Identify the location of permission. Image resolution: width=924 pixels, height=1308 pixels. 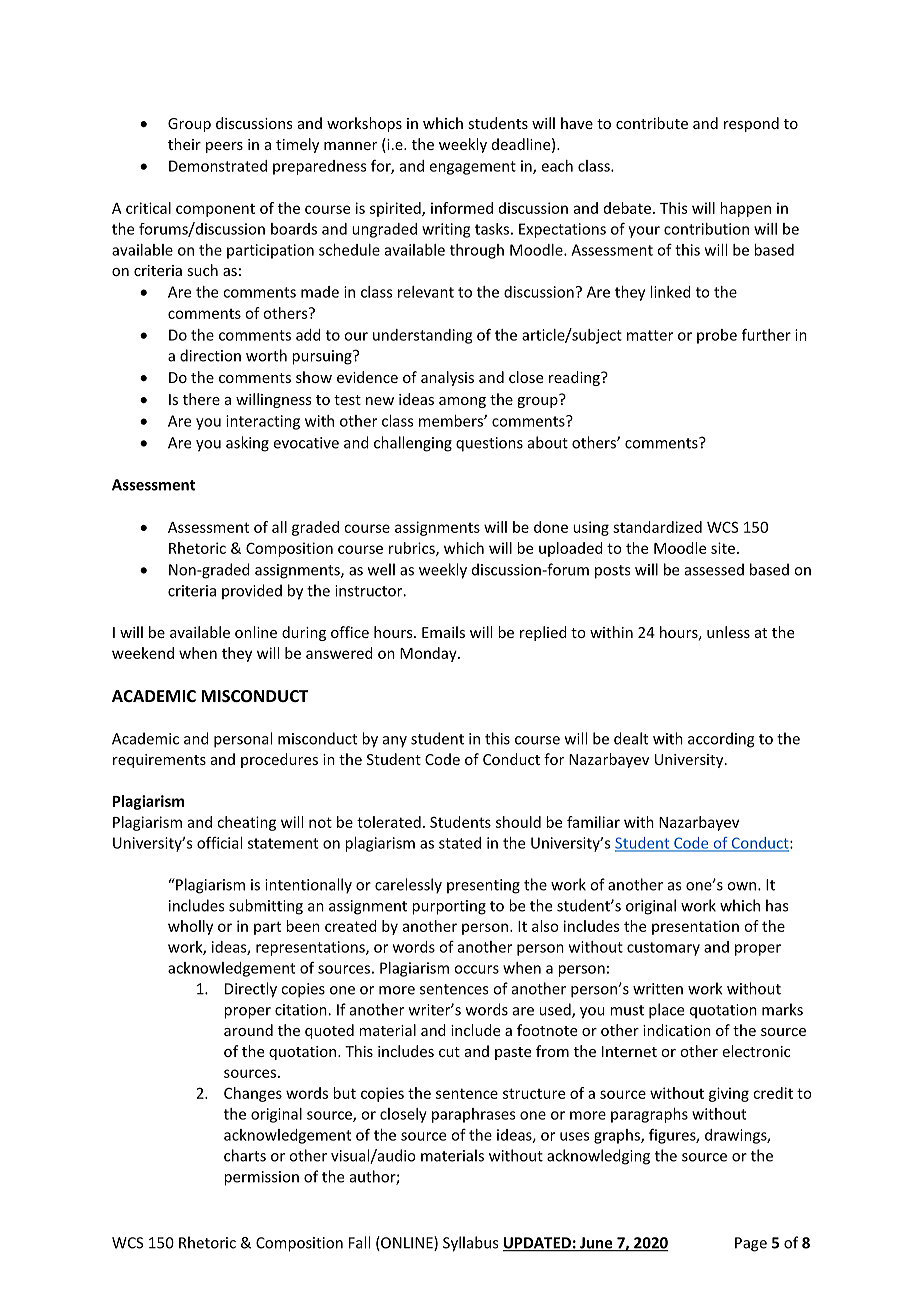
(261, 1178).
